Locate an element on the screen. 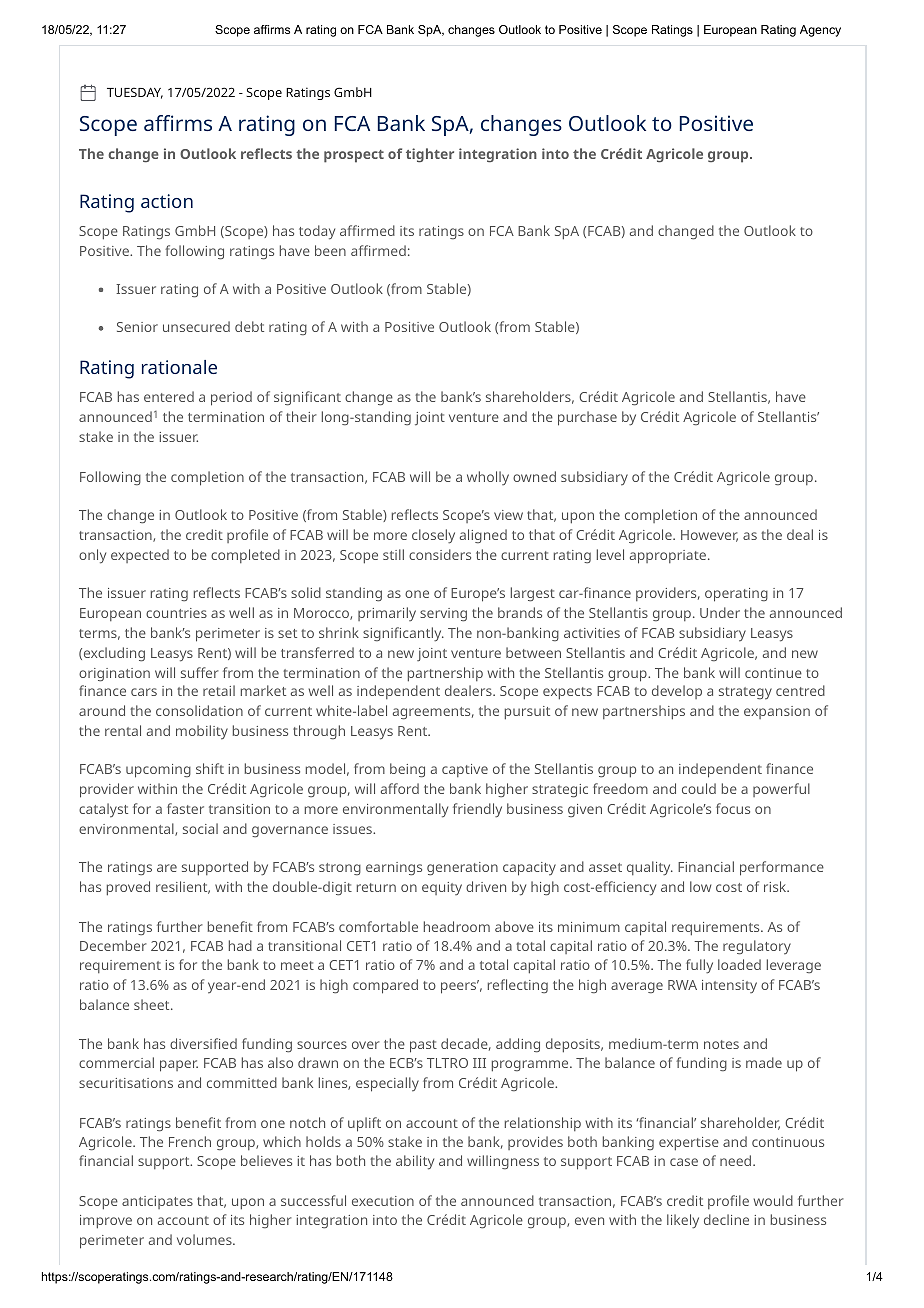 The width and height of the screenshot is (924, 1308). headroom is located at coordinates (457, 926).
